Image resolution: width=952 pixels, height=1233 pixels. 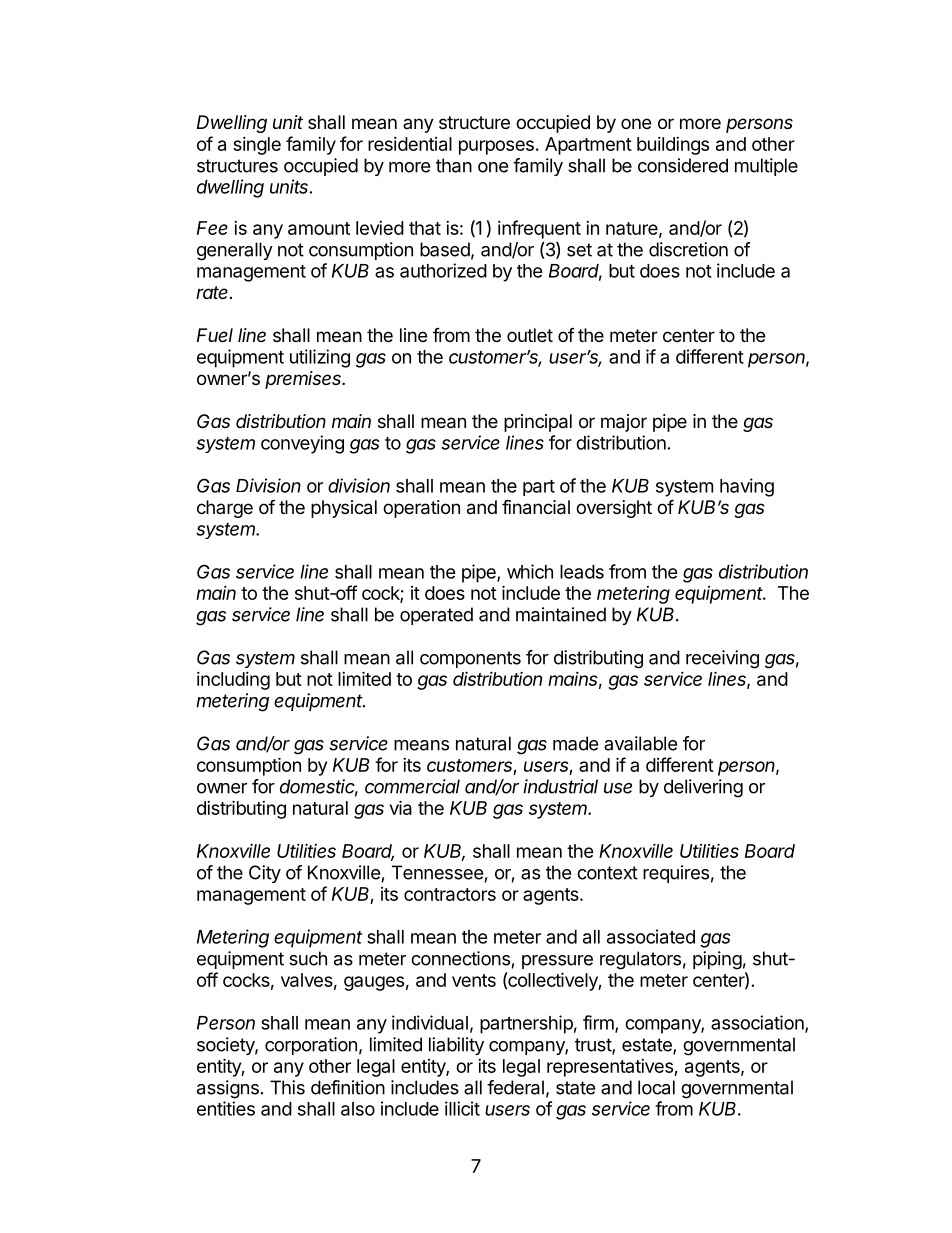 What do you see at coordinates (722, 659) in the screenshot?
I see `receiving` at bounding box center [722, 659].
